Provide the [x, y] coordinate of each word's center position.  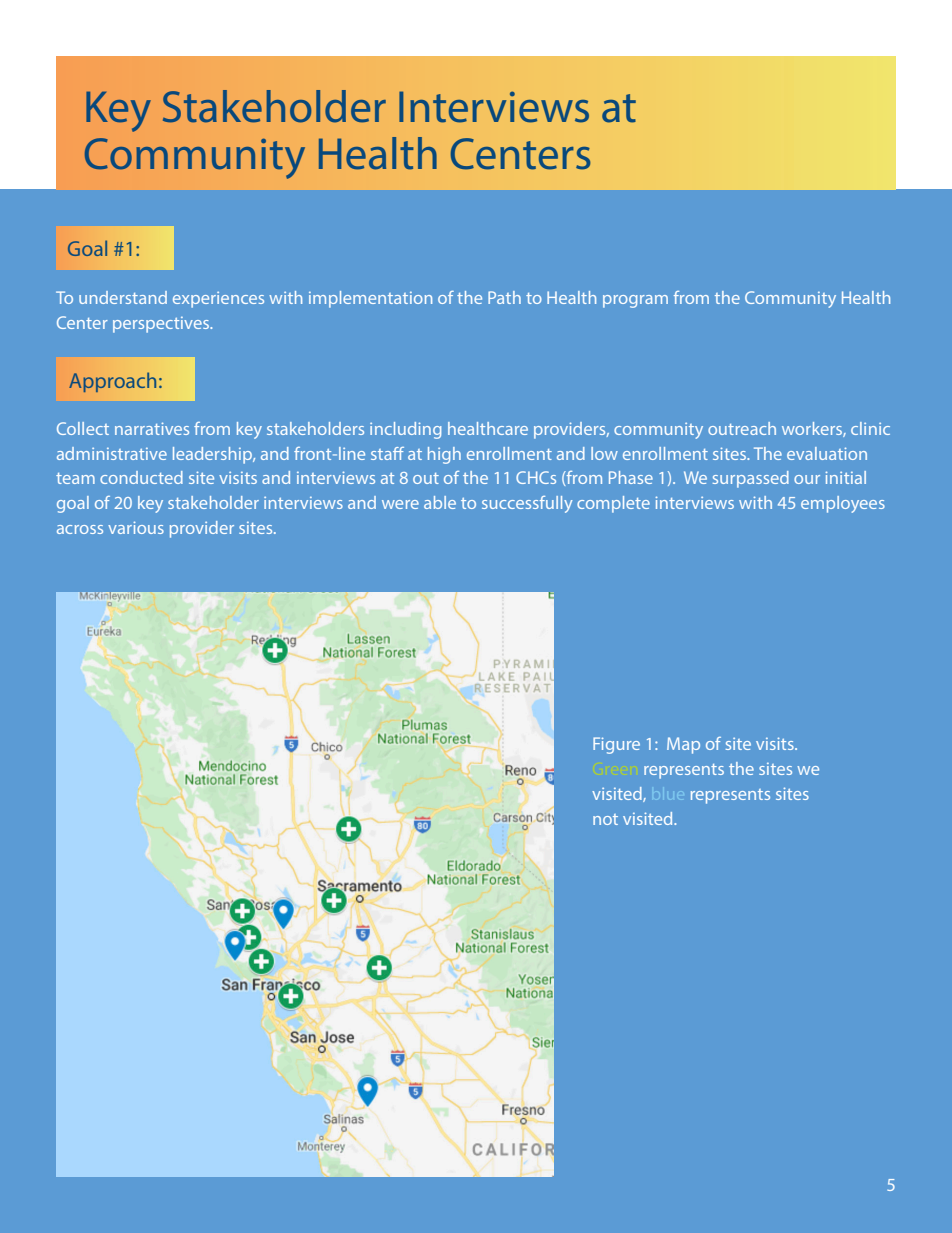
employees [843, 504]
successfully [527, 504]
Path [504, 297]
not [605, 819]
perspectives [162, 325]
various [136, 527]
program [635, 301]
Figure [616, 745]
